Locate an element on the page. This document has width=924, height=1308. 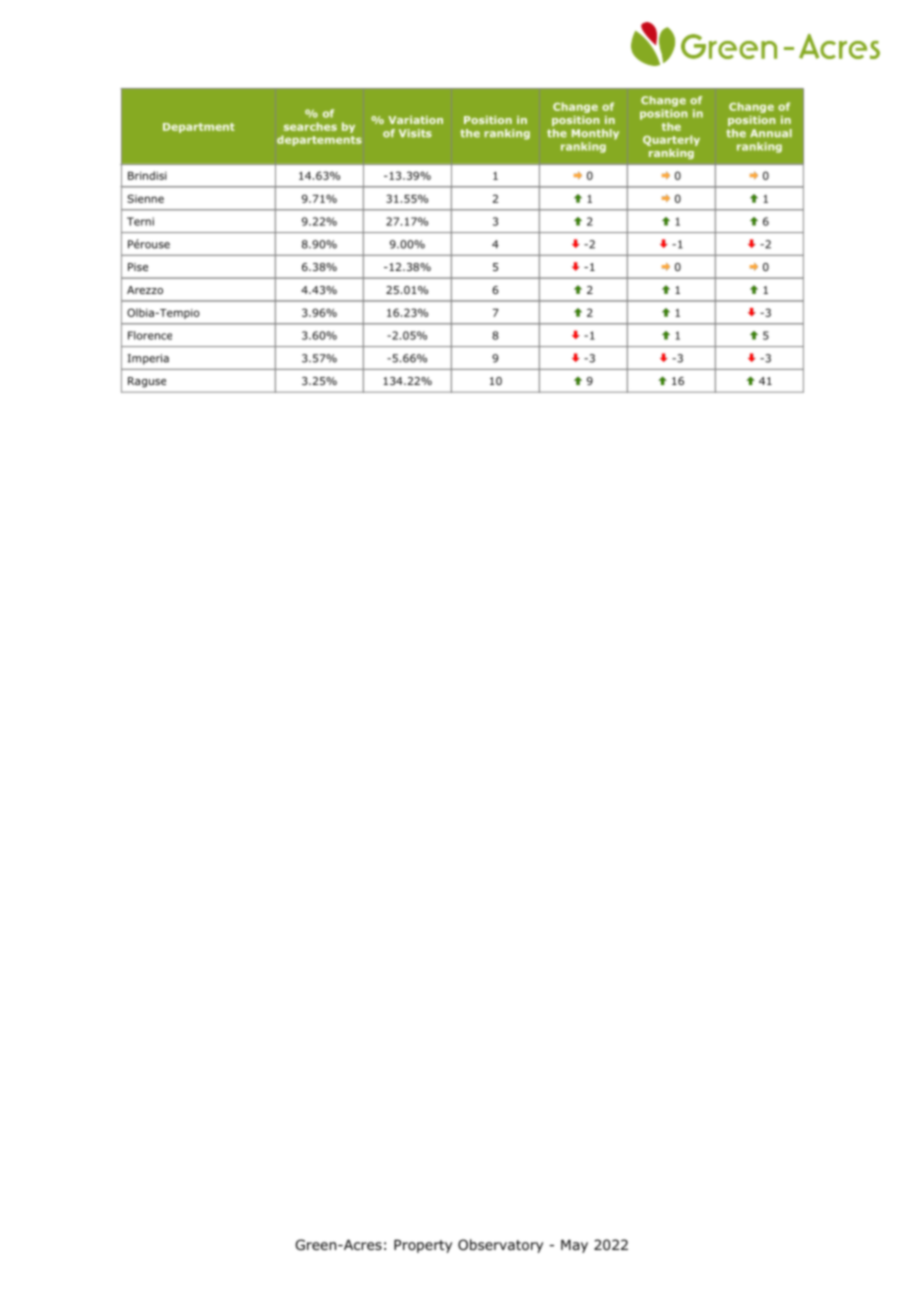
Variation is located at coordinates (415, 120).
